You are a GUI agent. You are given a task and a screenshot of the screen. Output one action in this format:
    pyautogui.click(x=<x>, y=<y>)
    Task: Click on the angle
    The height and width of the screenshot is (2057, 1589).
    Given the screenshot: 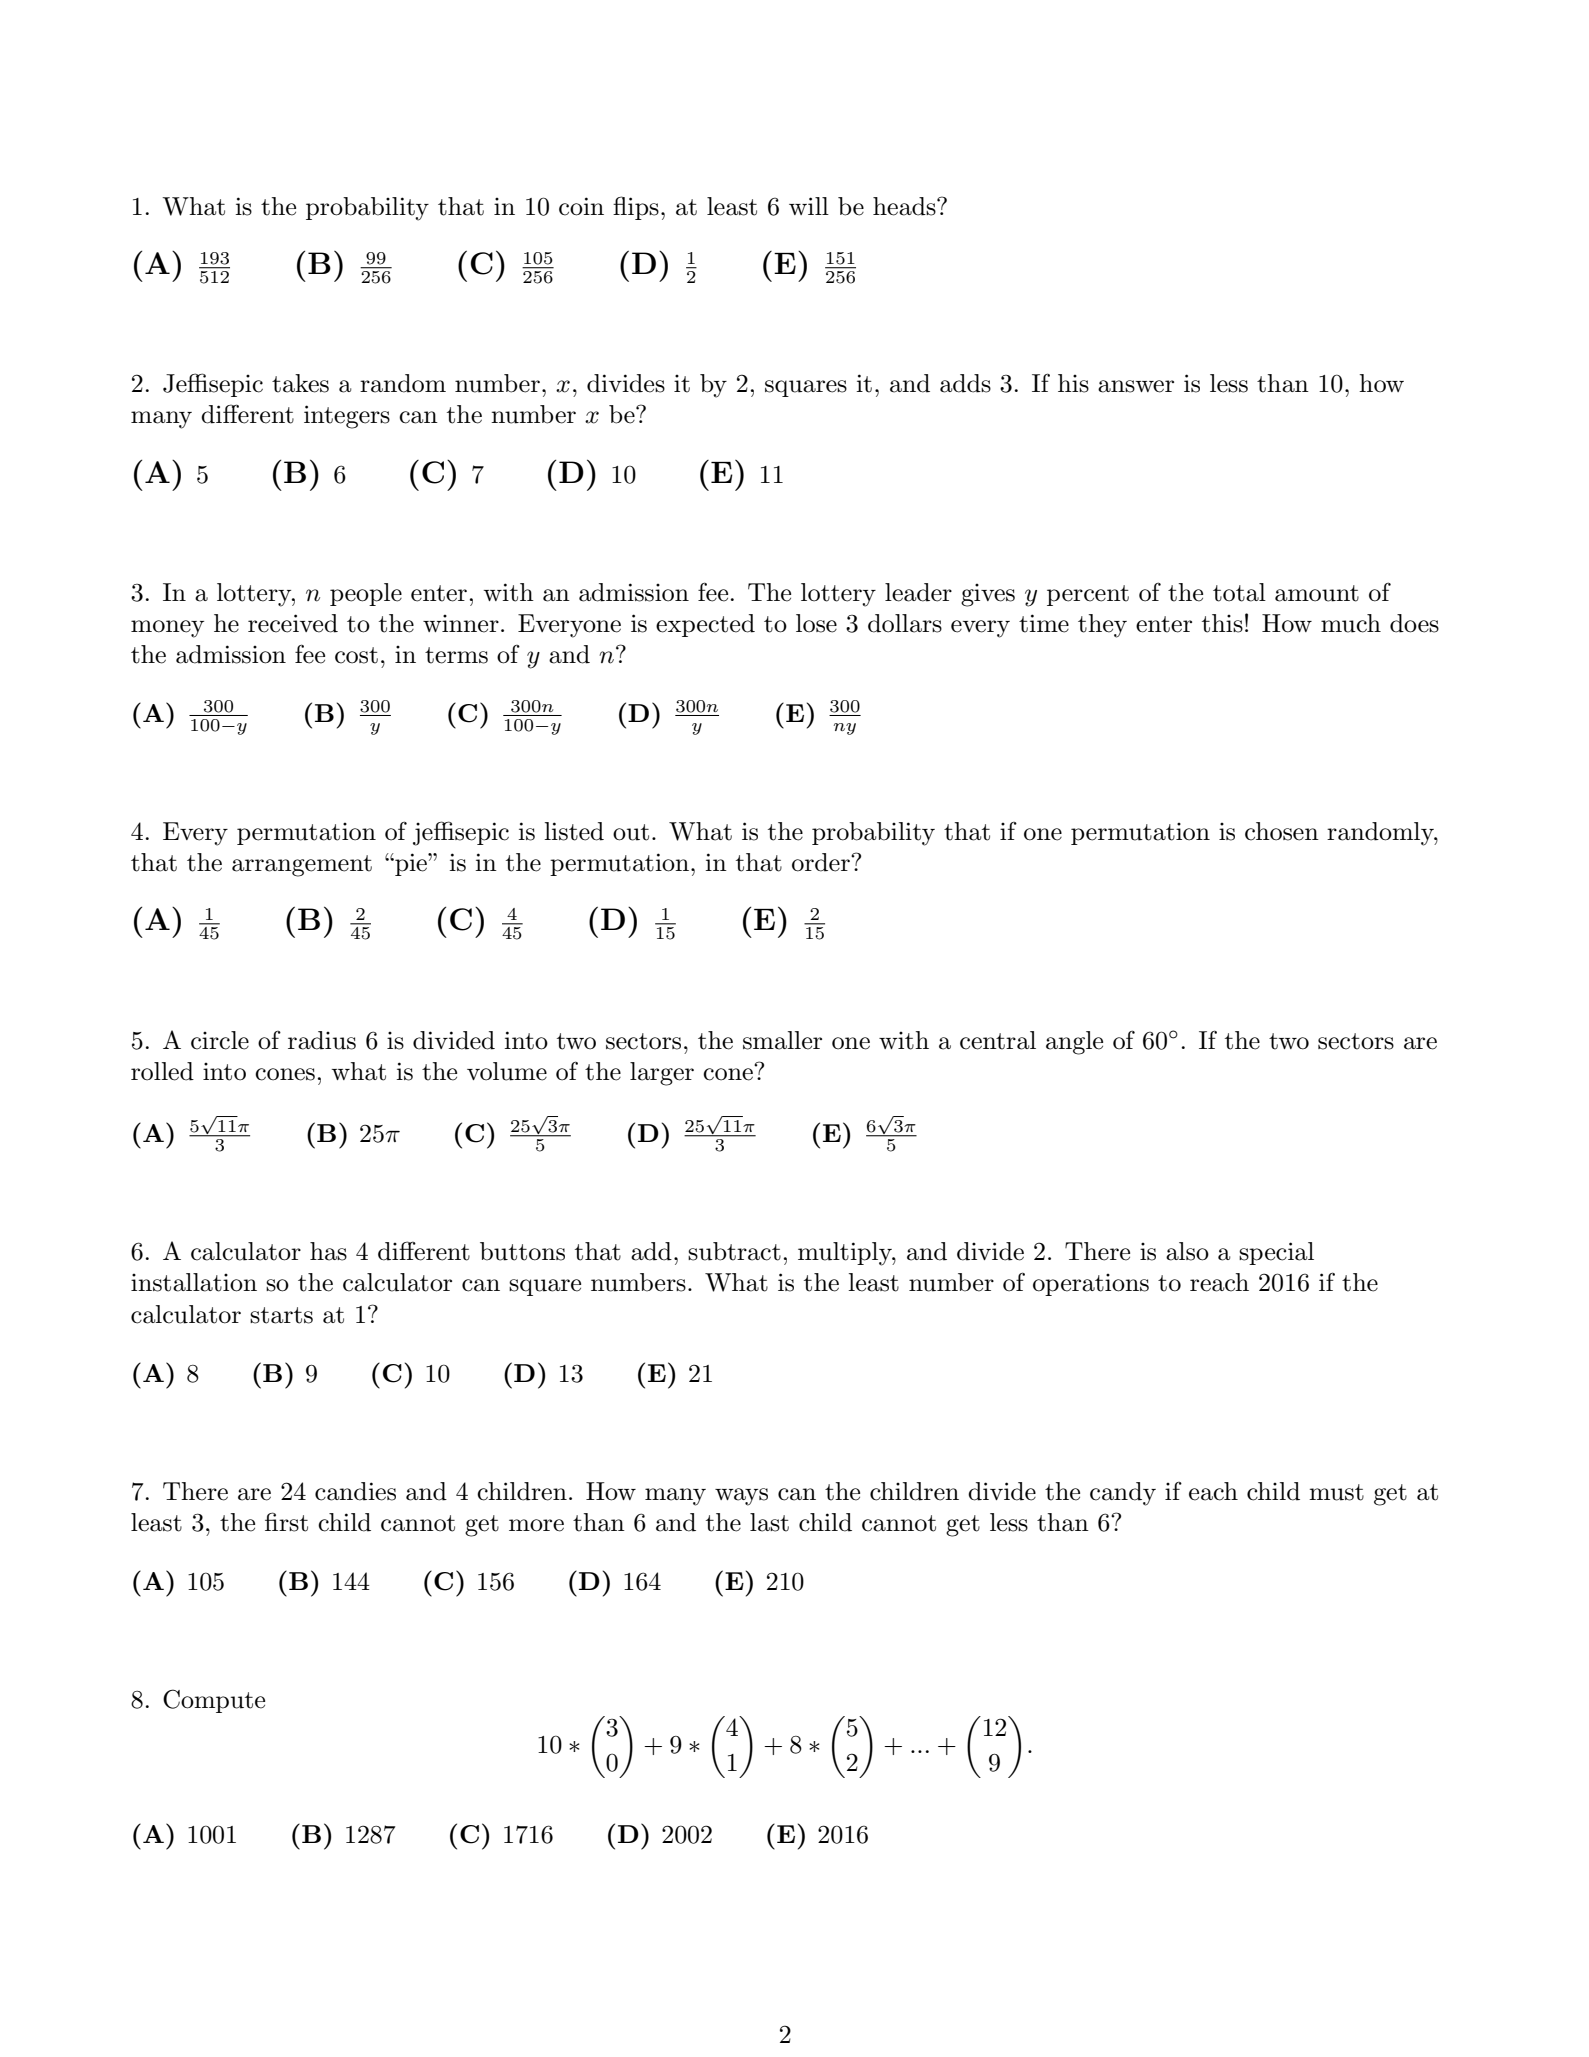 What is the action you would take?
    pyautogui.click(x=1074, y=1043)
